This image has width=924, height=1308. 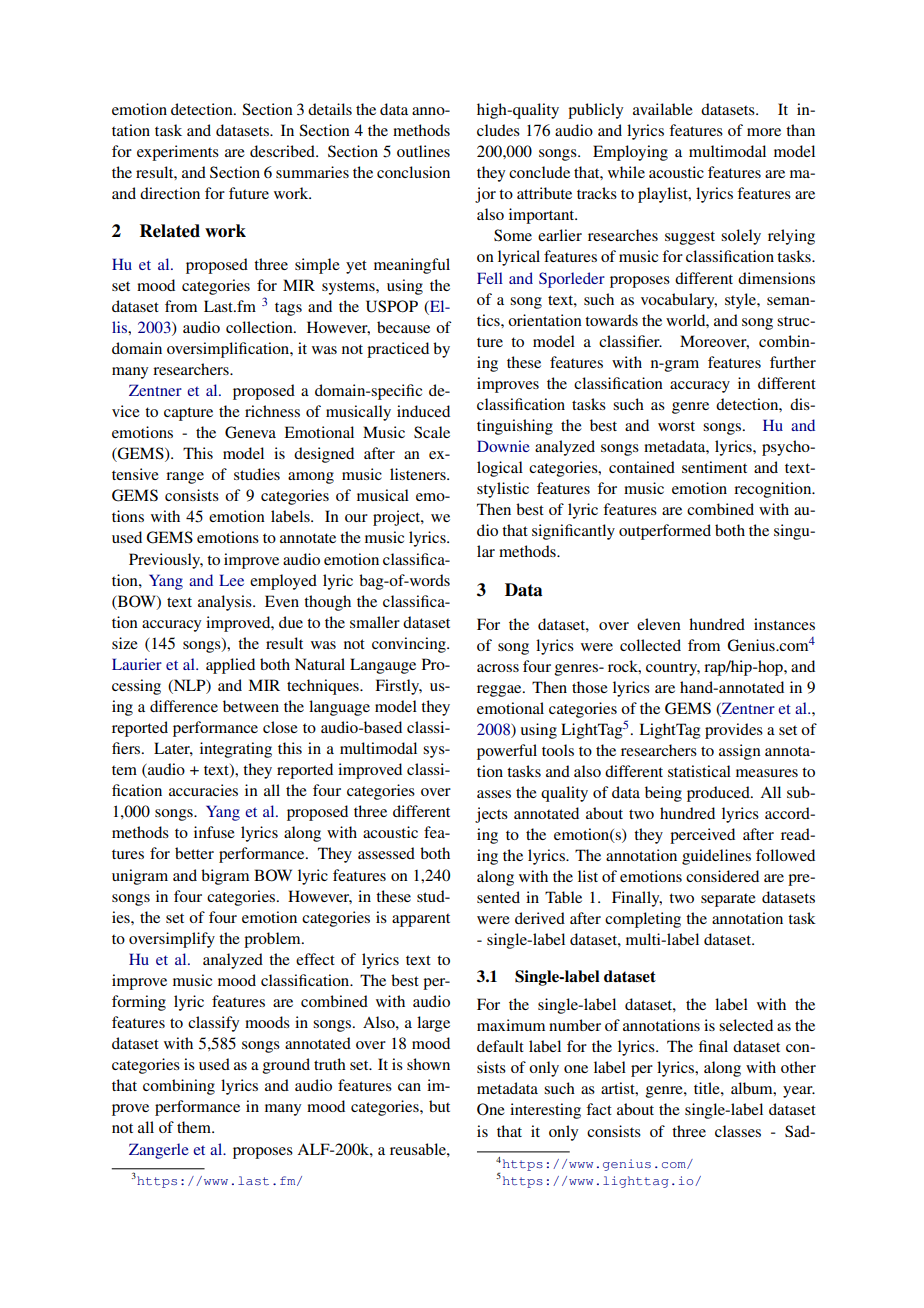 I want to click on available, so click(x=663, y=109).
